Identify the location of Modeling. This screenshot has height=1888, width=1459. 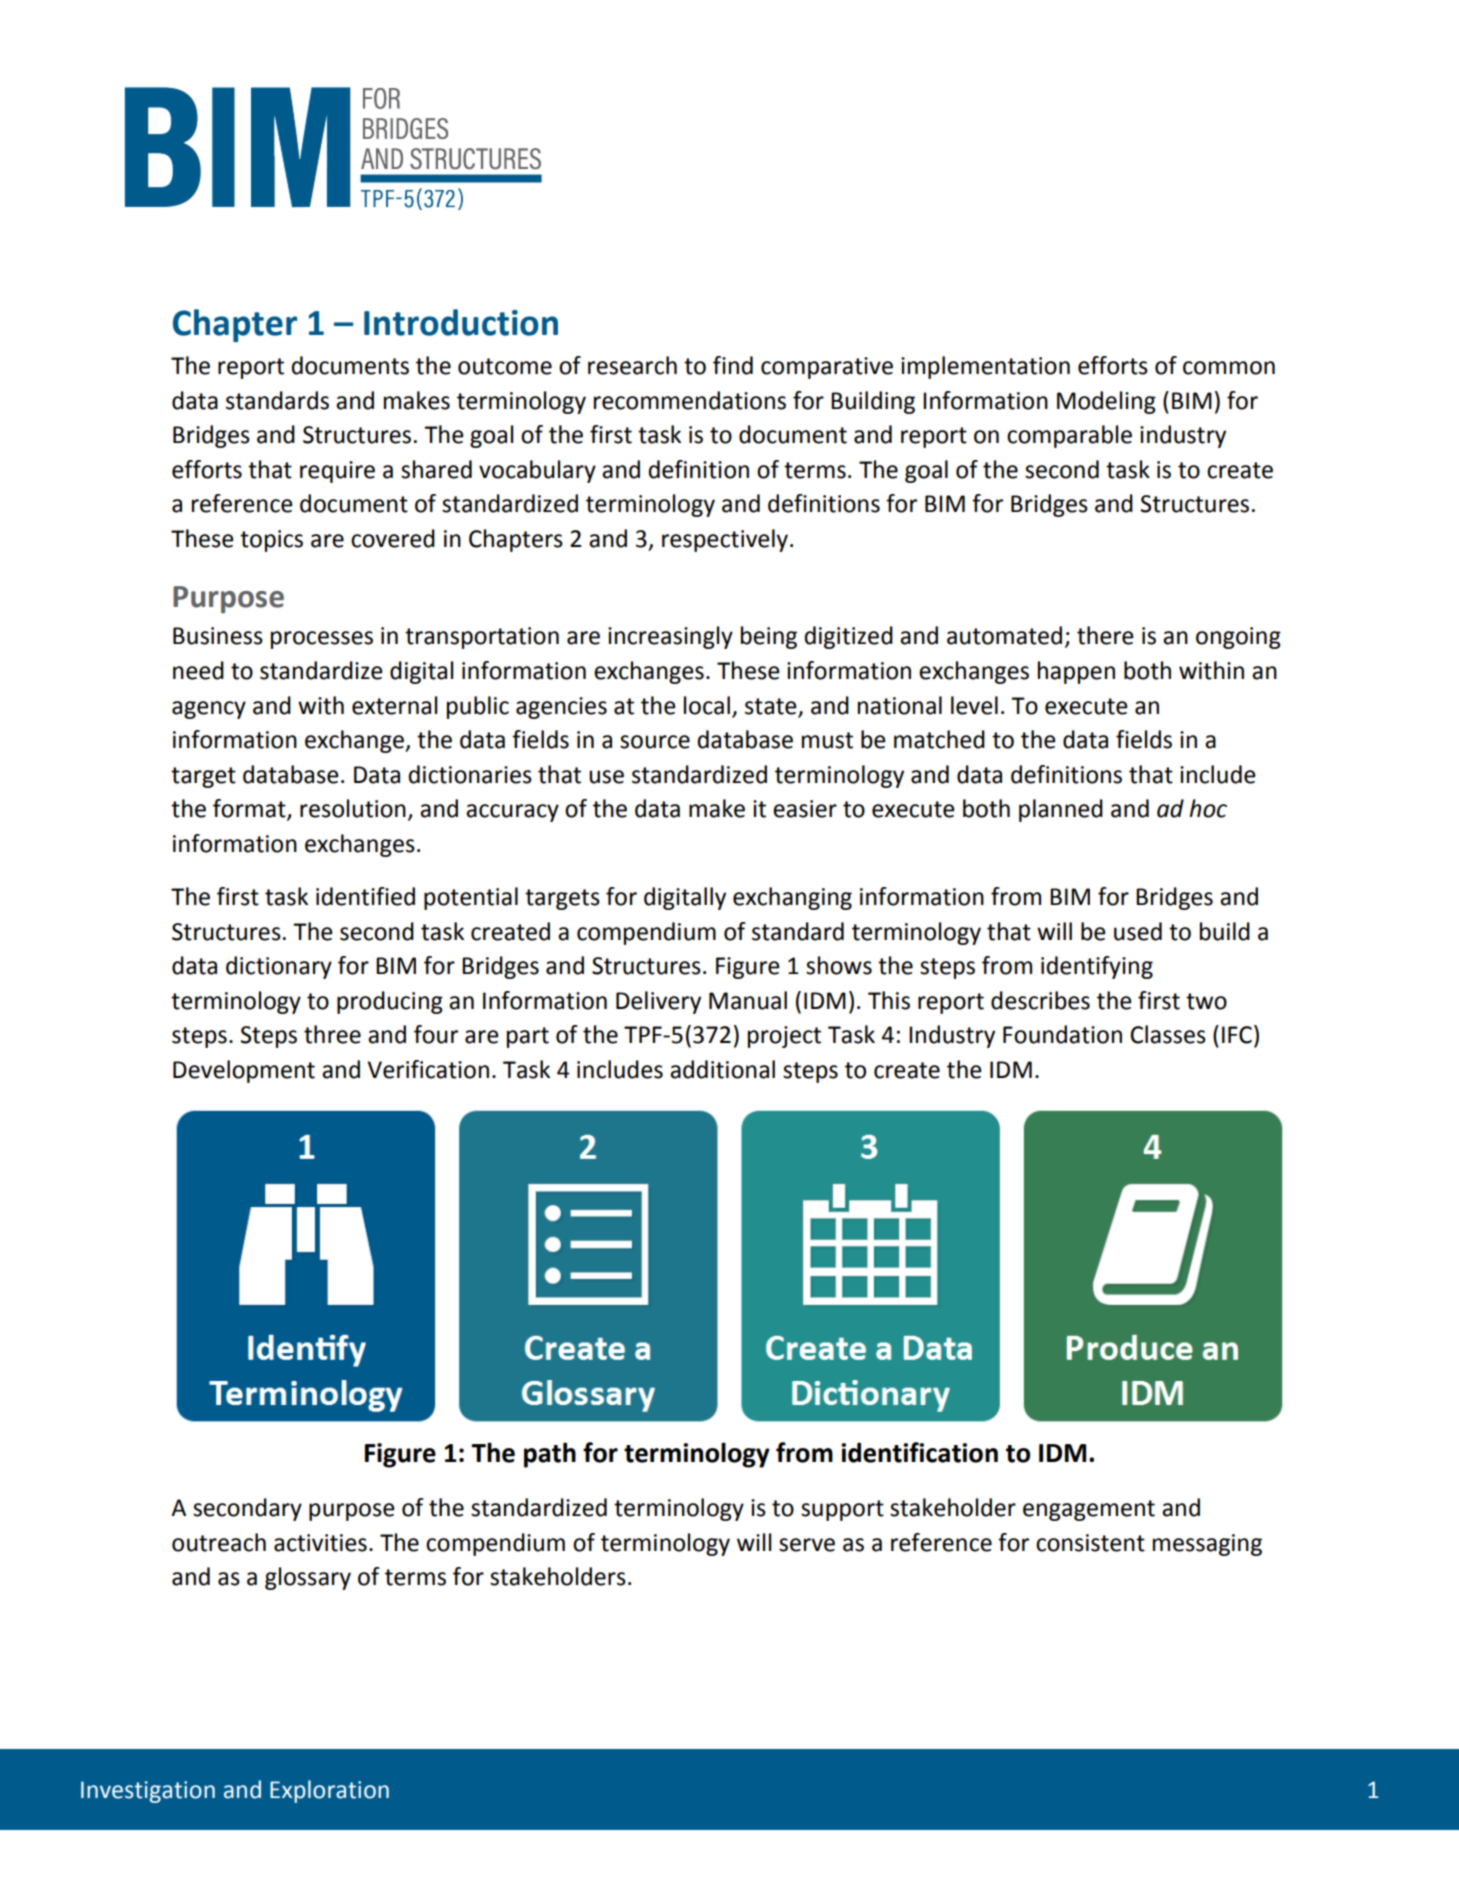
(1106, 402).
